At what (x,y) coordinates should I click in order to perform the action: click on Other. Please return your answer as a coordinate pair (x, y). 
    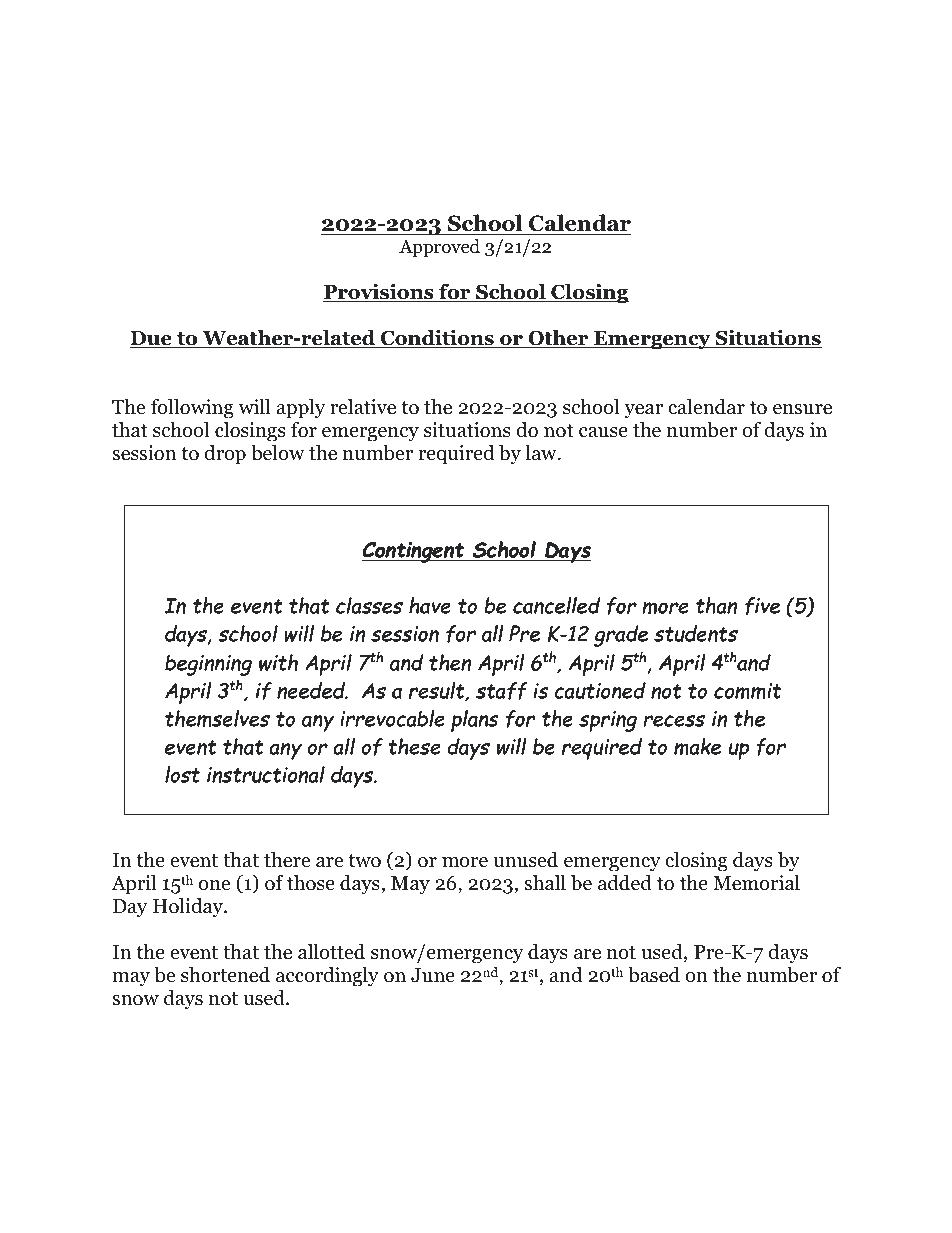
    Looking at the image, I should click on (558, 338).
